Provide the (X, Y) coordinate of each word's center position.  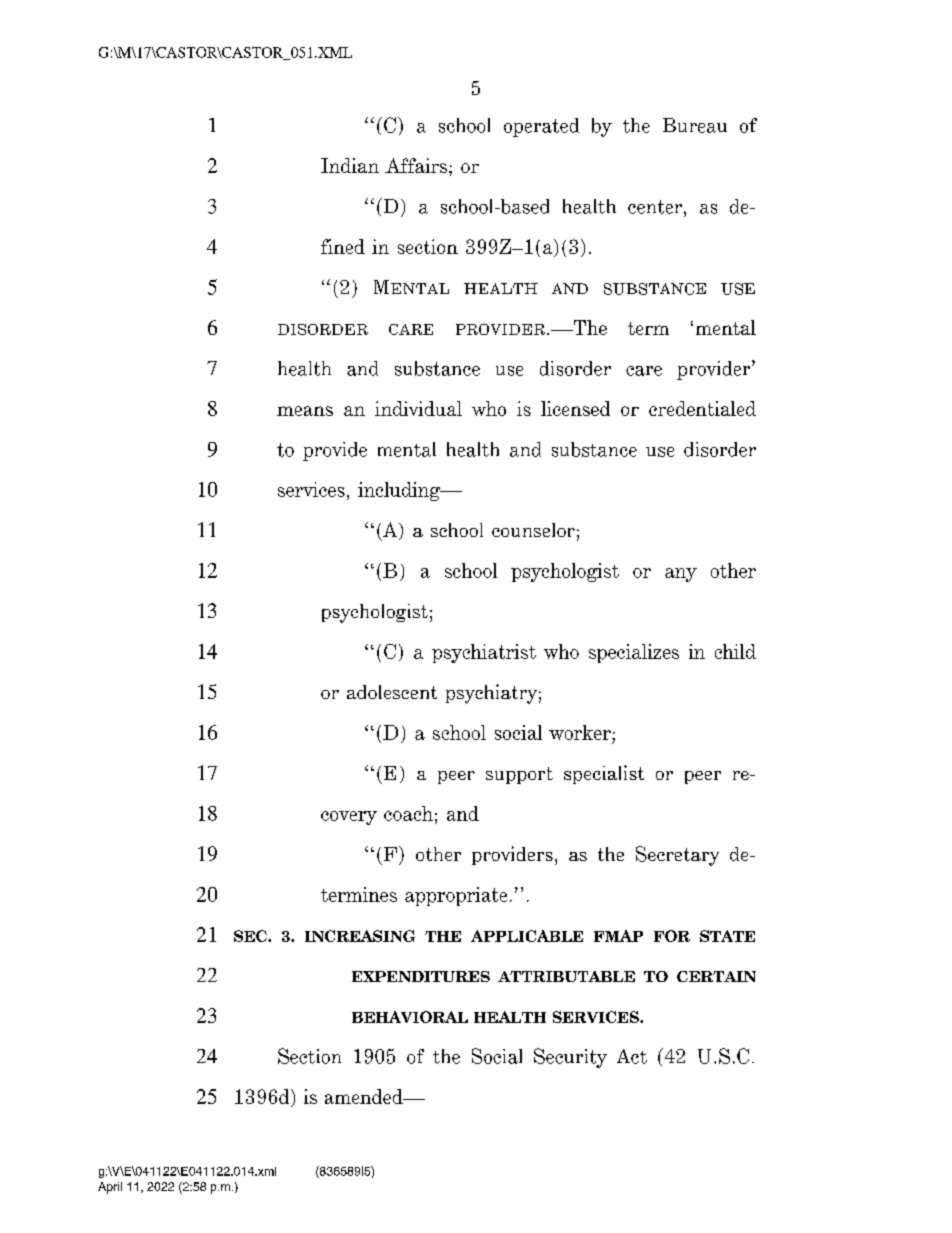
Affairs (417, 165)
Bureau (695, 125)
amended (365, 1096)
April (110, 1188)
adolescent (392, 692)
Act (632, 1056)
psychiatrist (484, 653)
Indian (350, 165)
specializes (634, 653)
